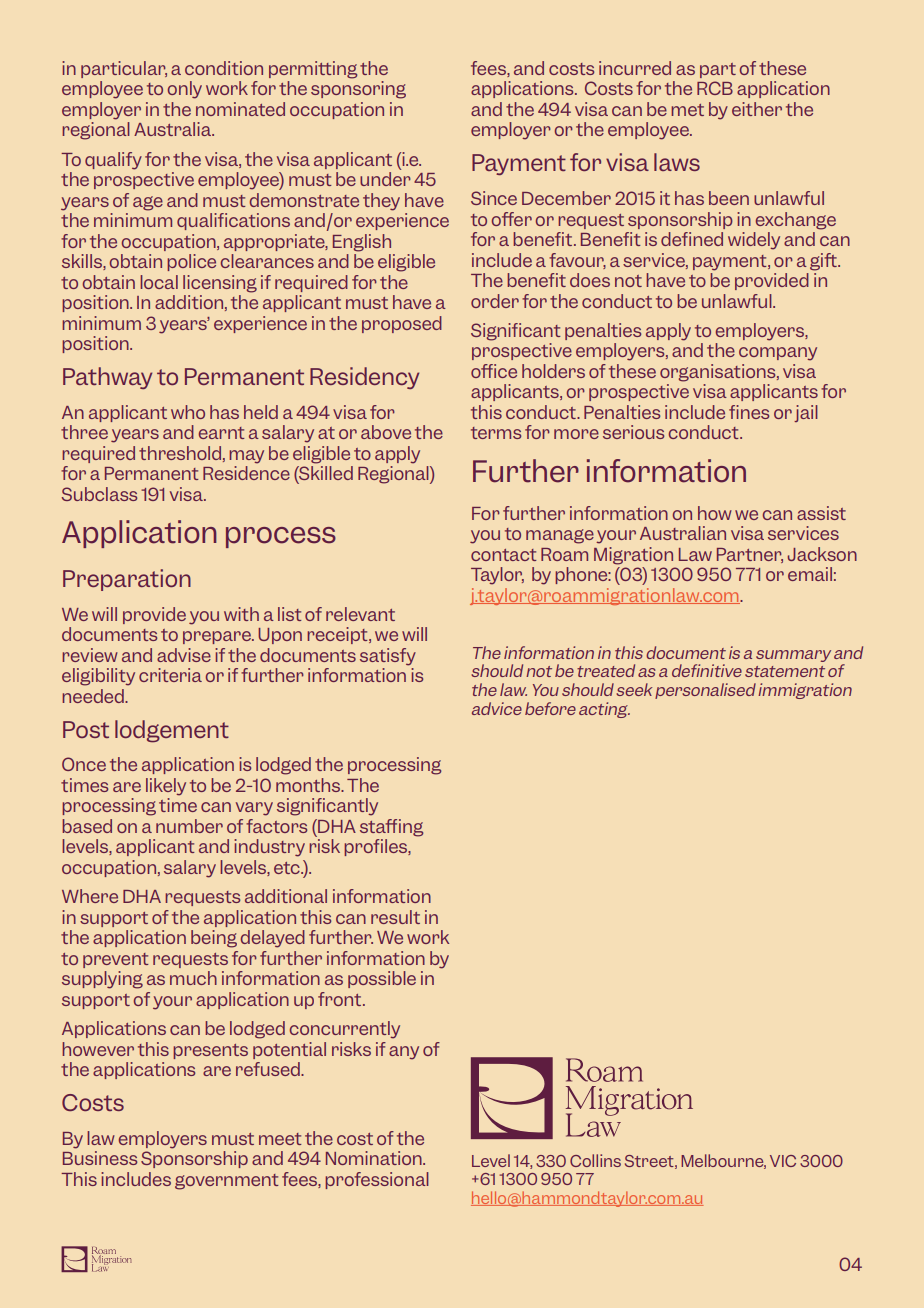 The height and width of the image is (1308, 924). I want to click on being, so click(214, 939).
